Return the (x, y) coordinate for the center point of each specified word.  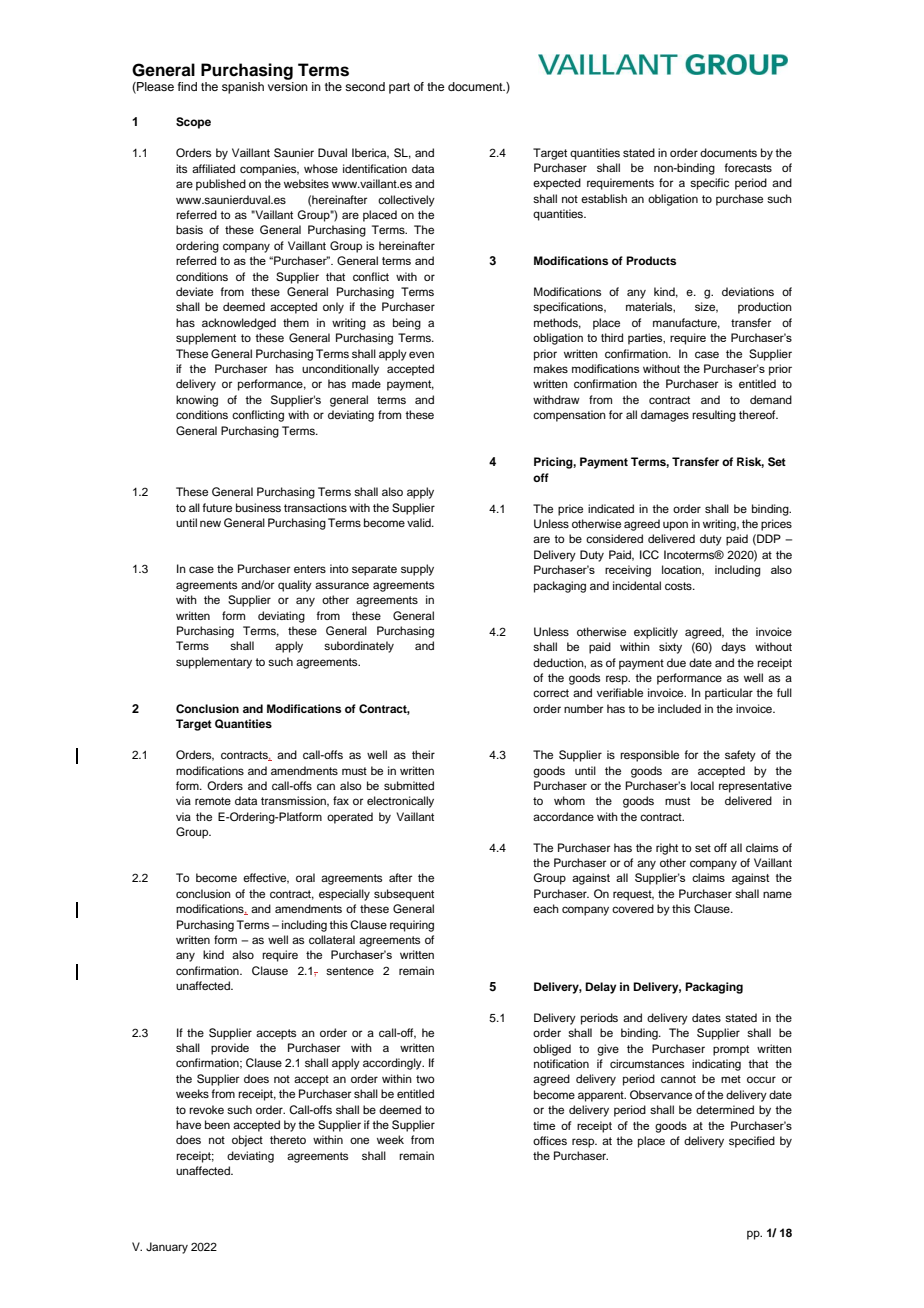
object (247, 1141)
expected (557, 184)
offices (550, 1140)
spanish (243, 88)
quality (295, 586)
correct (551, 693)
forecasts (748, 167)
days (733, 648)
